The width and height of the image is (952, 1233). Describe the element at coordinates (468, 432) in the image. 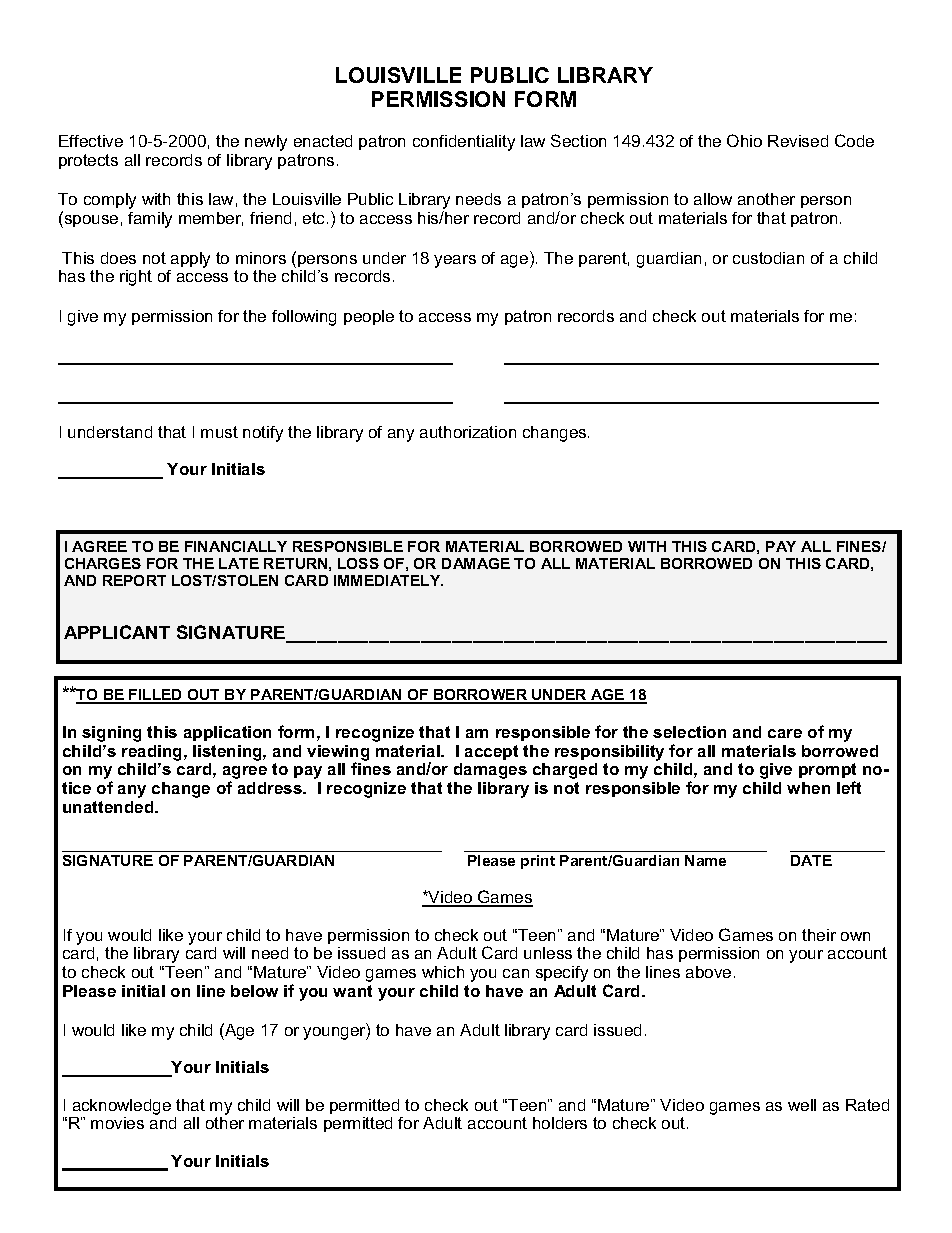

I see `authorization` at that location.
